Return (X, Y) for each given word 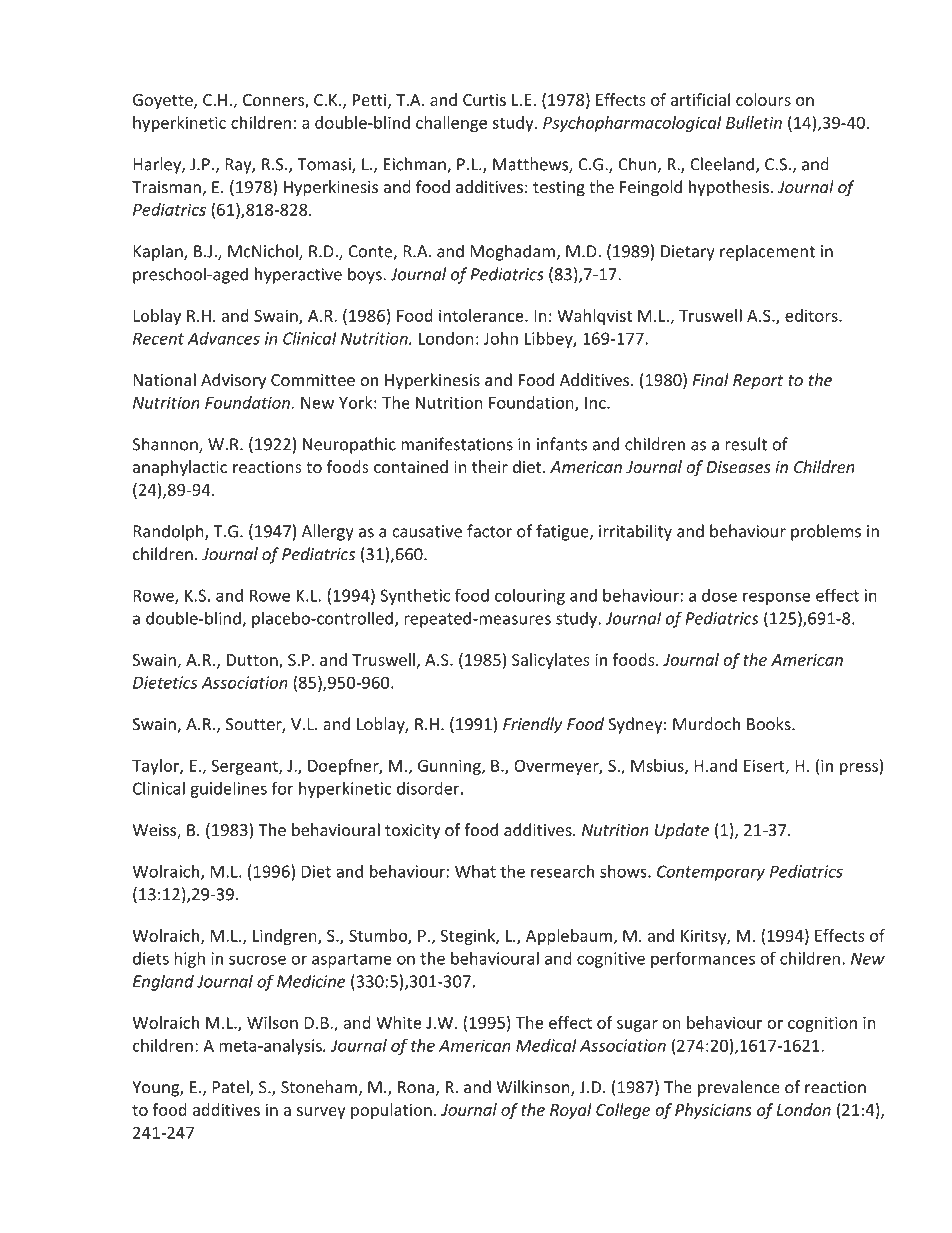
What (475, 871)
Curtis (484, 100)
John (501, 338)
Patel (231, 1088)
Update (682, 831)
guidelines (228, 790)
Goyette (164, 101)
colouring (530, 597)
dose (719, 595)
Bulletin (754, 122)
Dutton (253, 661)
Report (758, 382)
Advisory (233, 381)
